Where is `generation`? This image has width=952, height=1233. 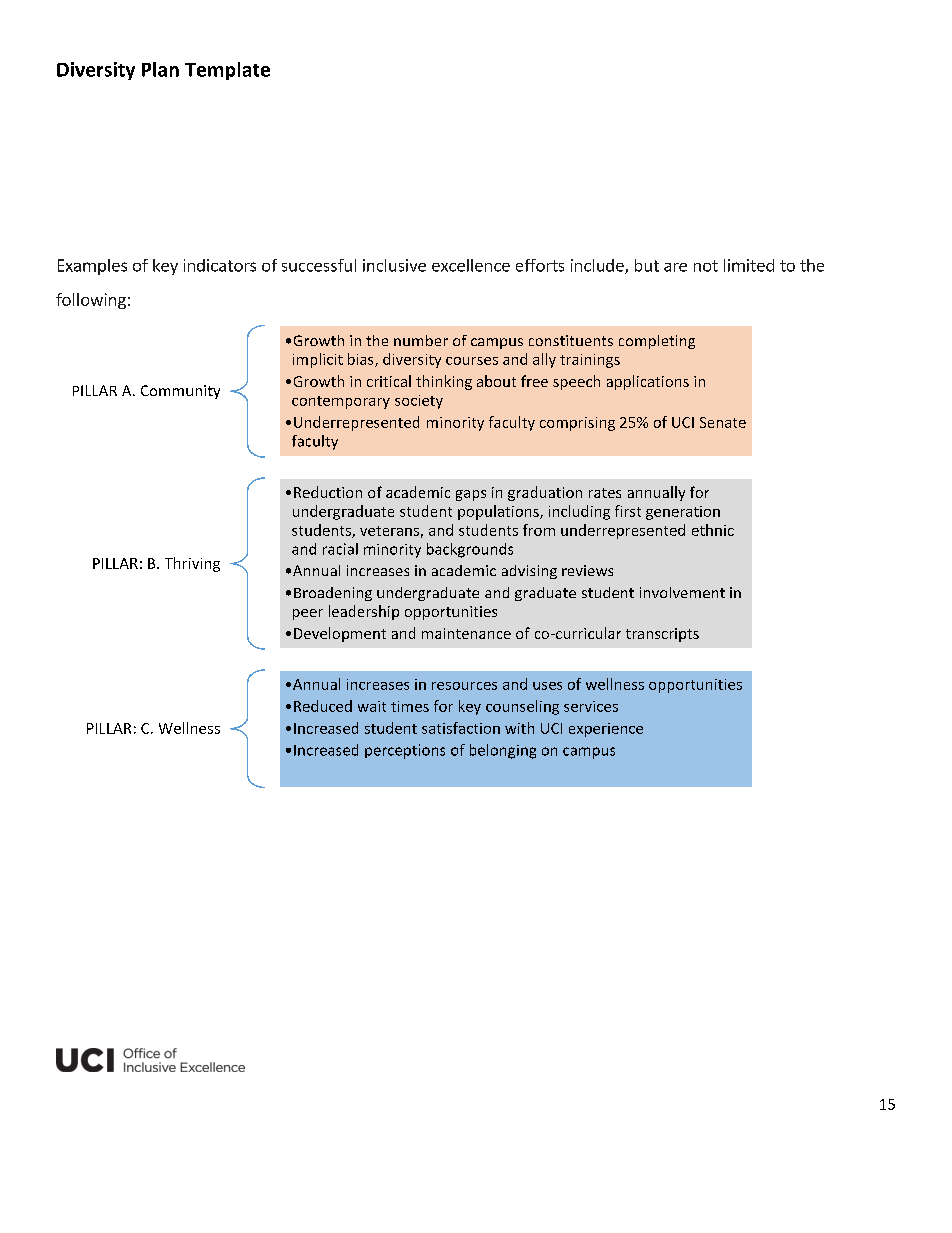
generation is located at coordinates (683, 513).
